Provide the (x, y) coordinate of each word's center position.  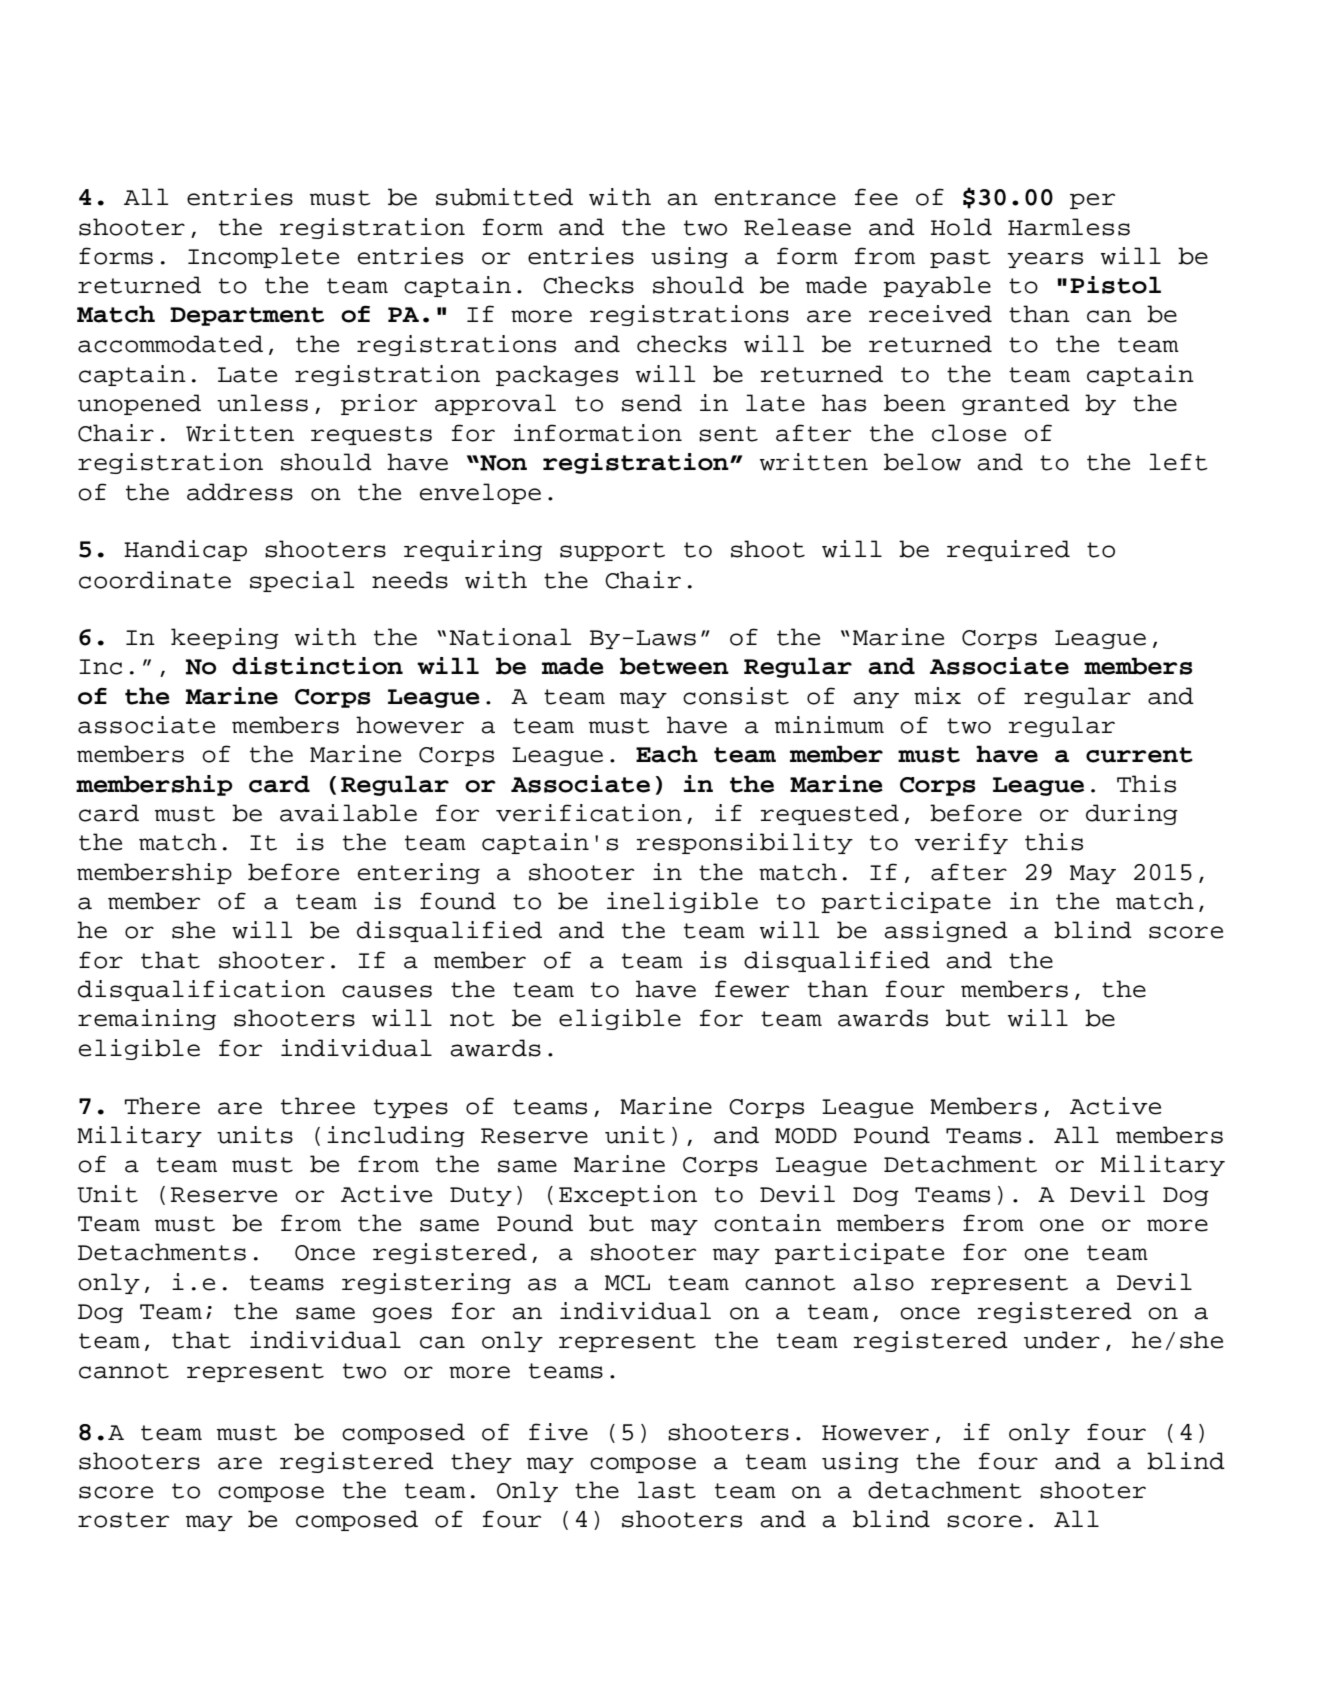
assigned (946, 931)
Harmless (1069, 227)
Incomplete (263, 257)
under (1062, 1340)
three (318, 1106)
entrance (775, 198)
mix (937, 695)
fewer (752, 989)
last (667, 1490)
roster (123, 1520)
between (674, 666)
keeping (225, 638)
